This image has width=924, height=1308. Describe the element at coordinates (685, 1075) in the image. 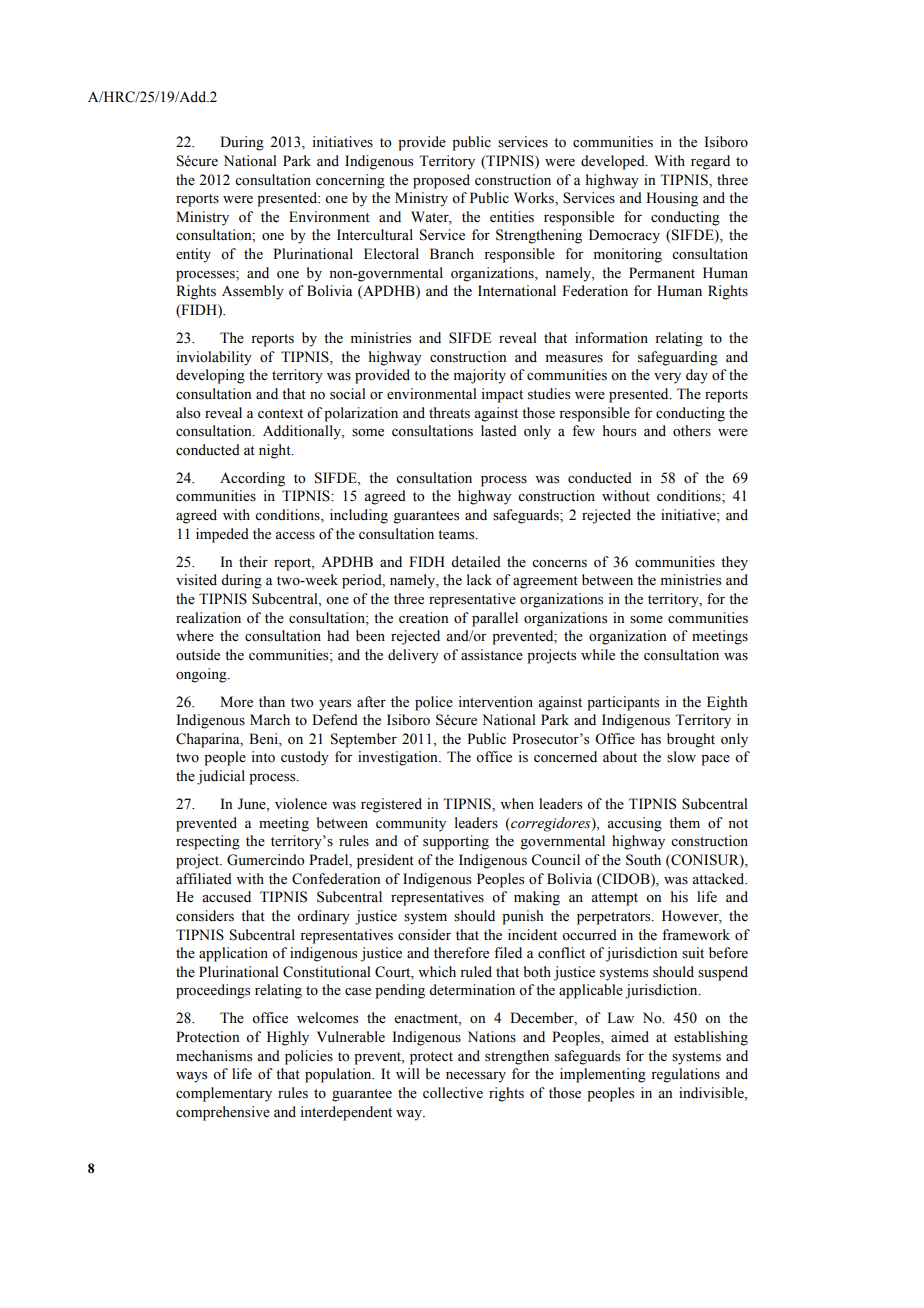

I see `regulations` at that location.
